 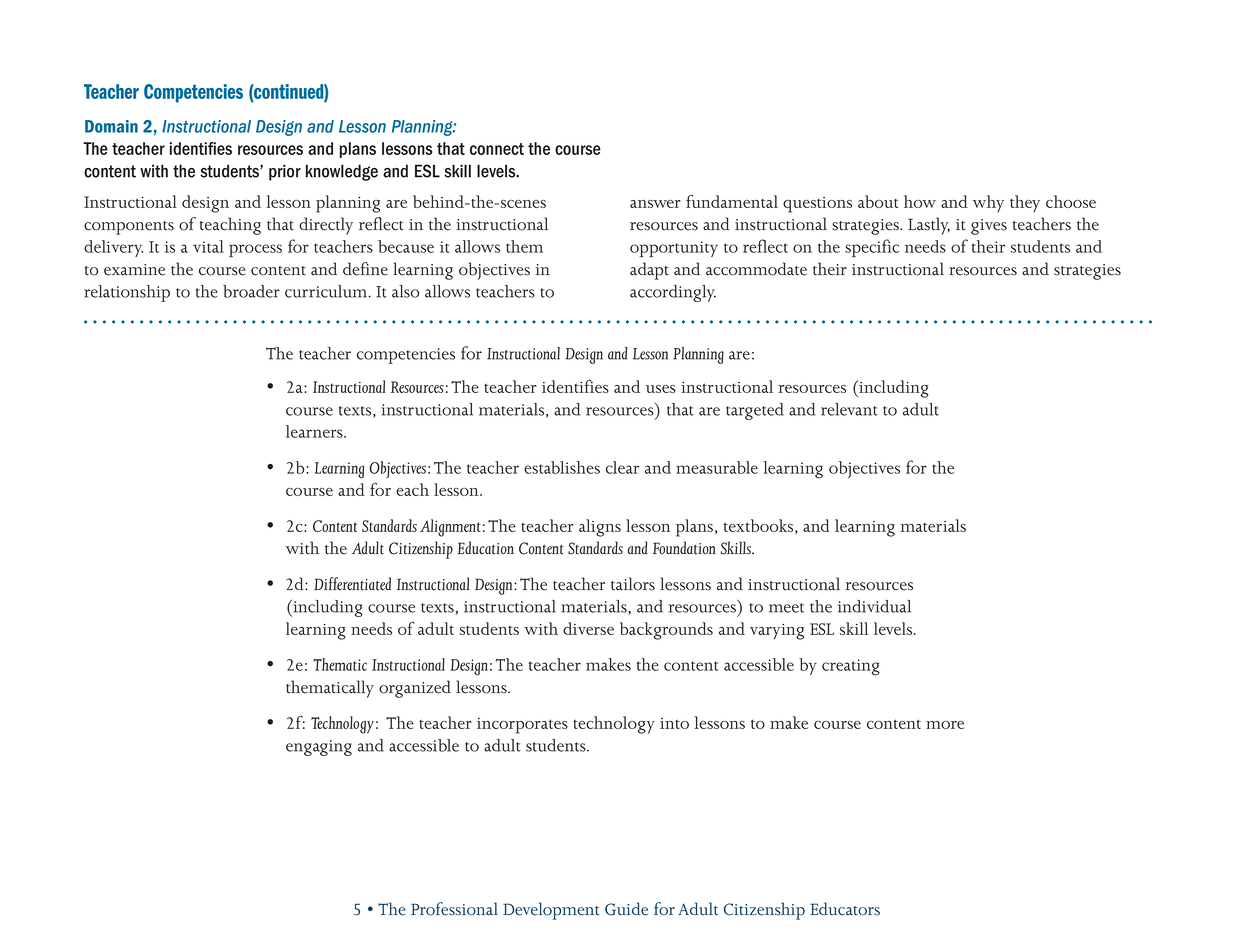 I want to click on individual, so click(x=874, y=606).
